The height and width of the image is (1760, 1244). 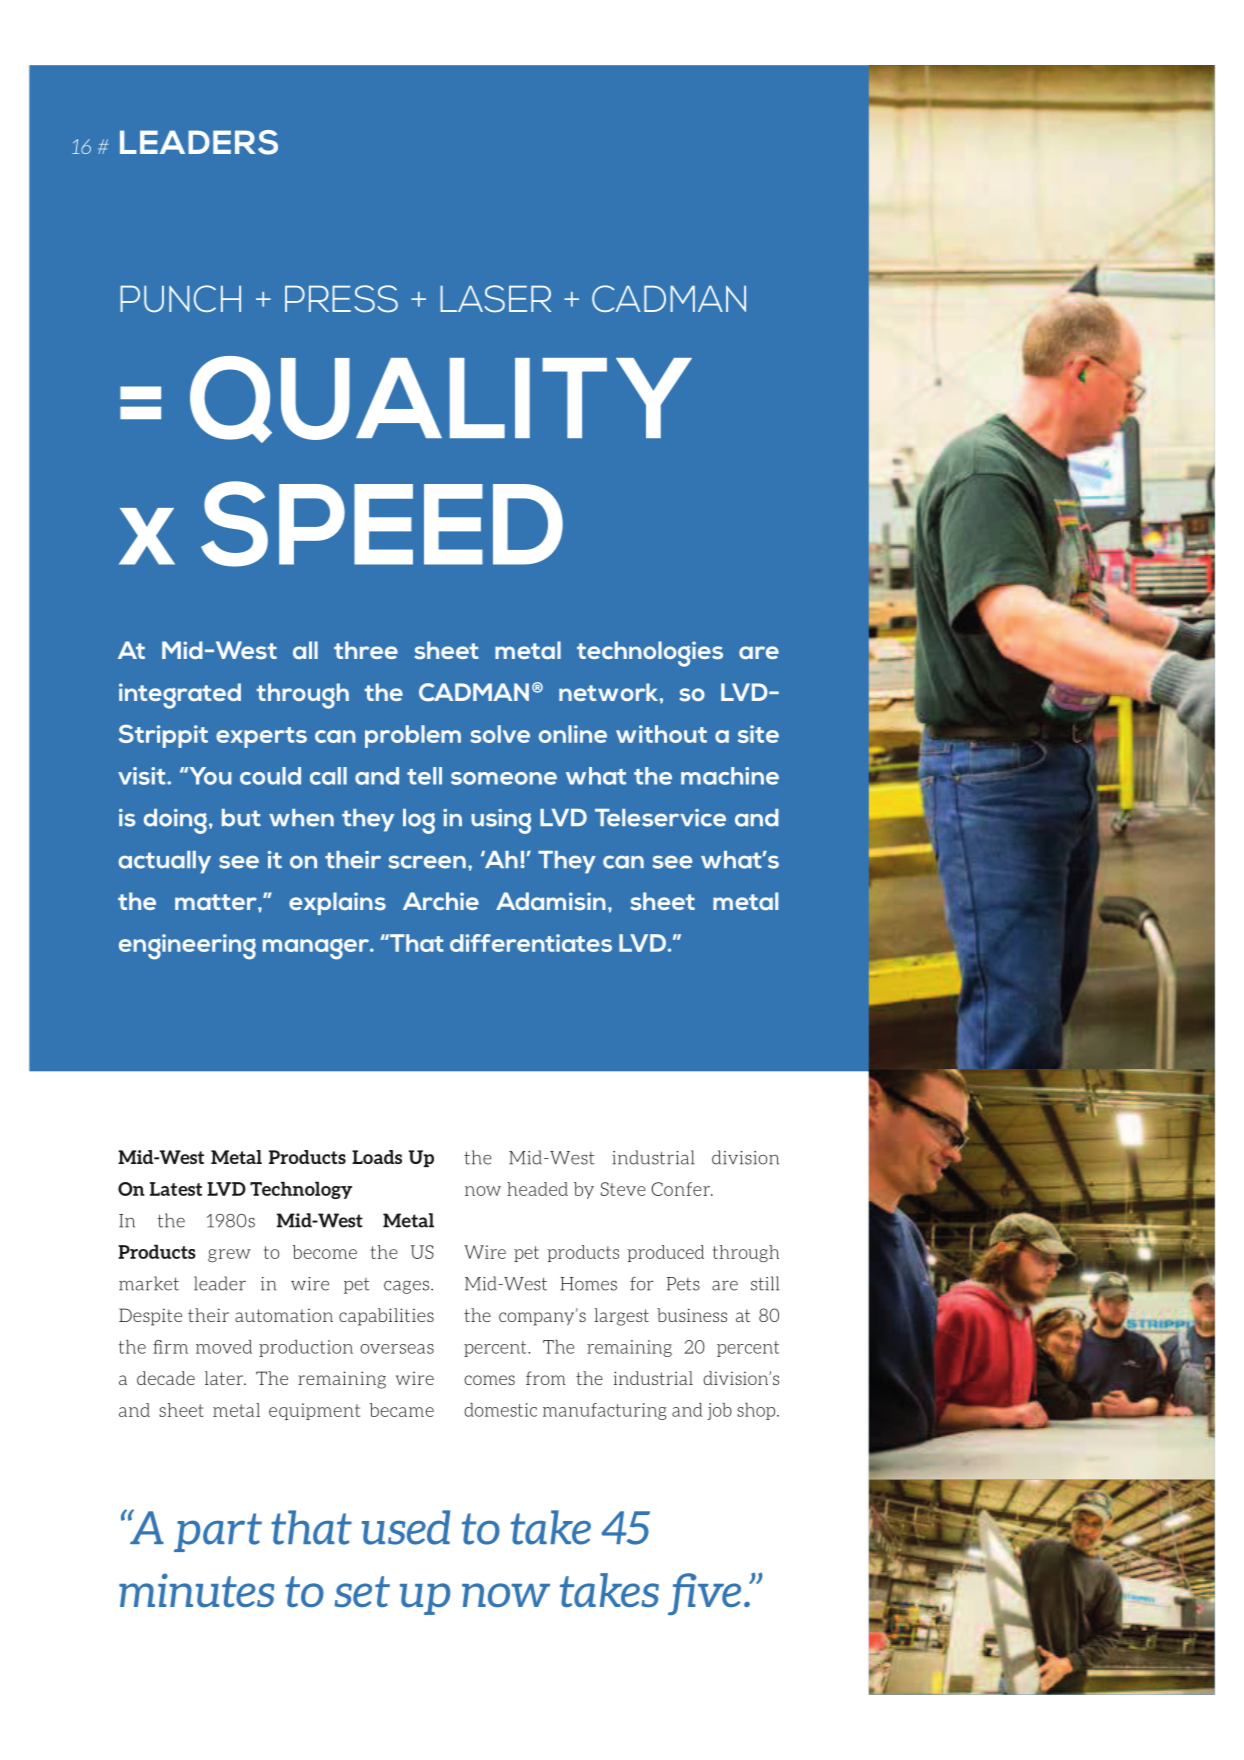 What do you see at coordinates (187, 947) in the image?
I see `engineering` at bounding box center [187, 947].
